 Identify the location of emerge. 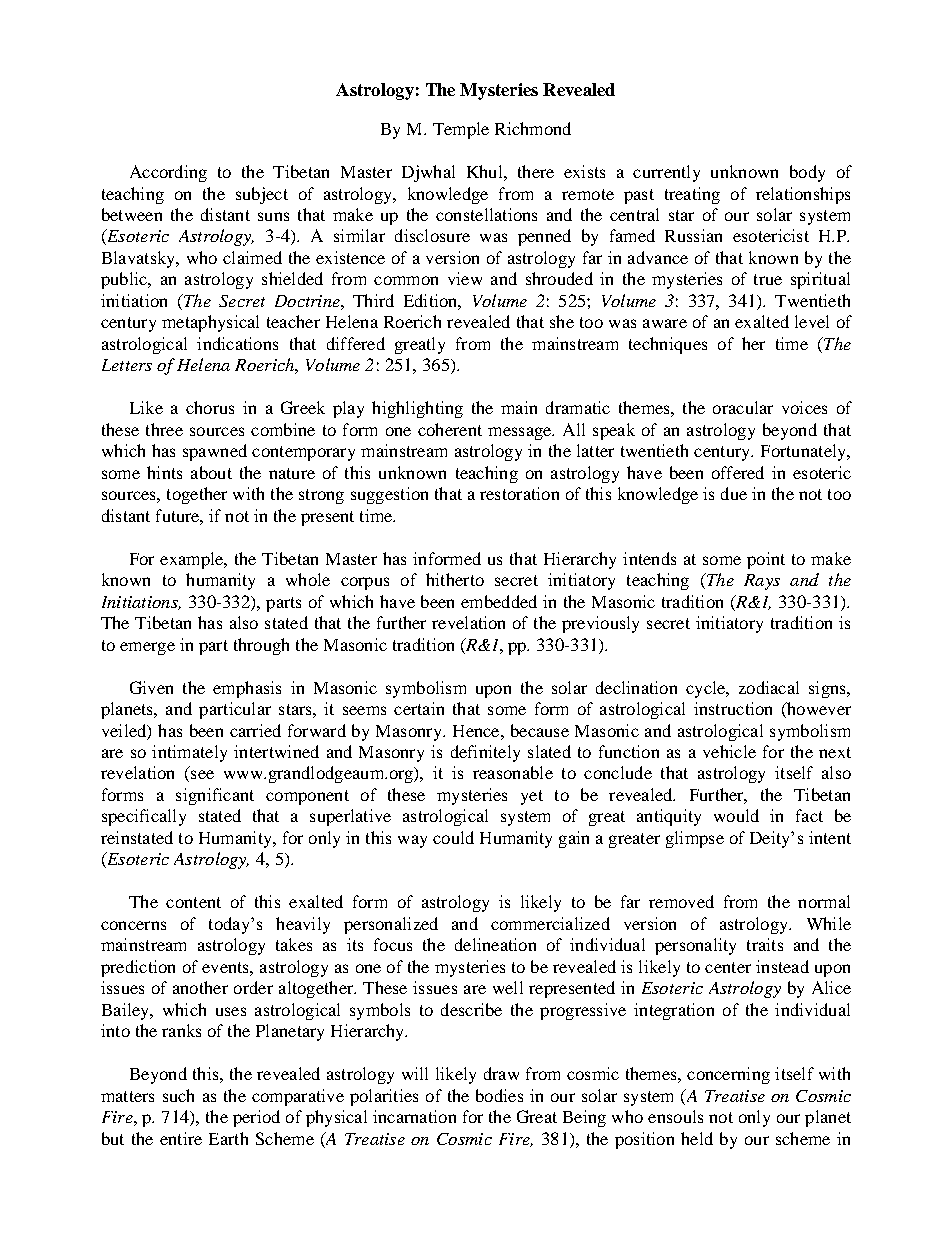
(147, 648).
